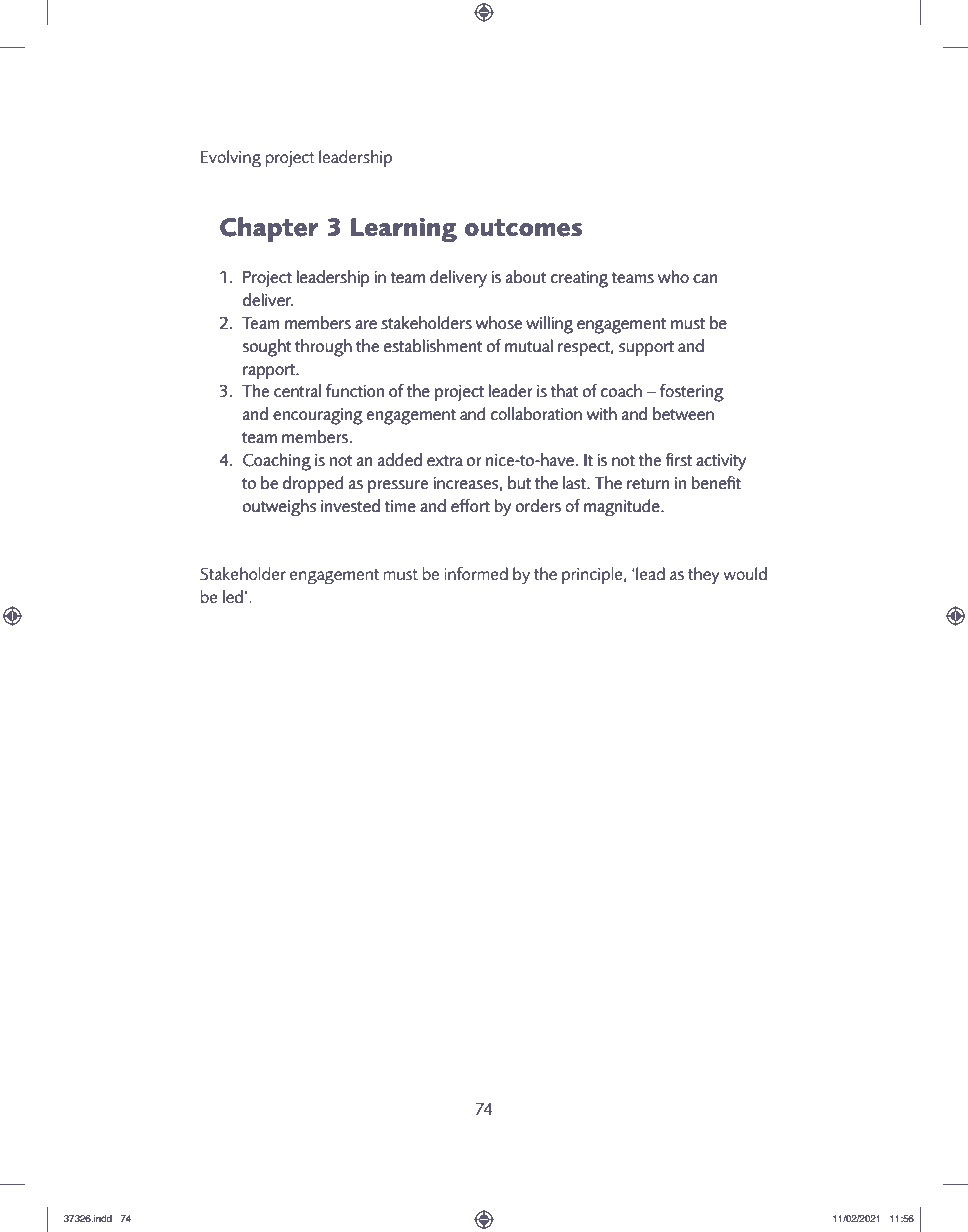 The width and height of the page is (968, 1232). What do you see at coordinates (499, 322) in the page?
I see `whose` at bounding box center [499, 322].
